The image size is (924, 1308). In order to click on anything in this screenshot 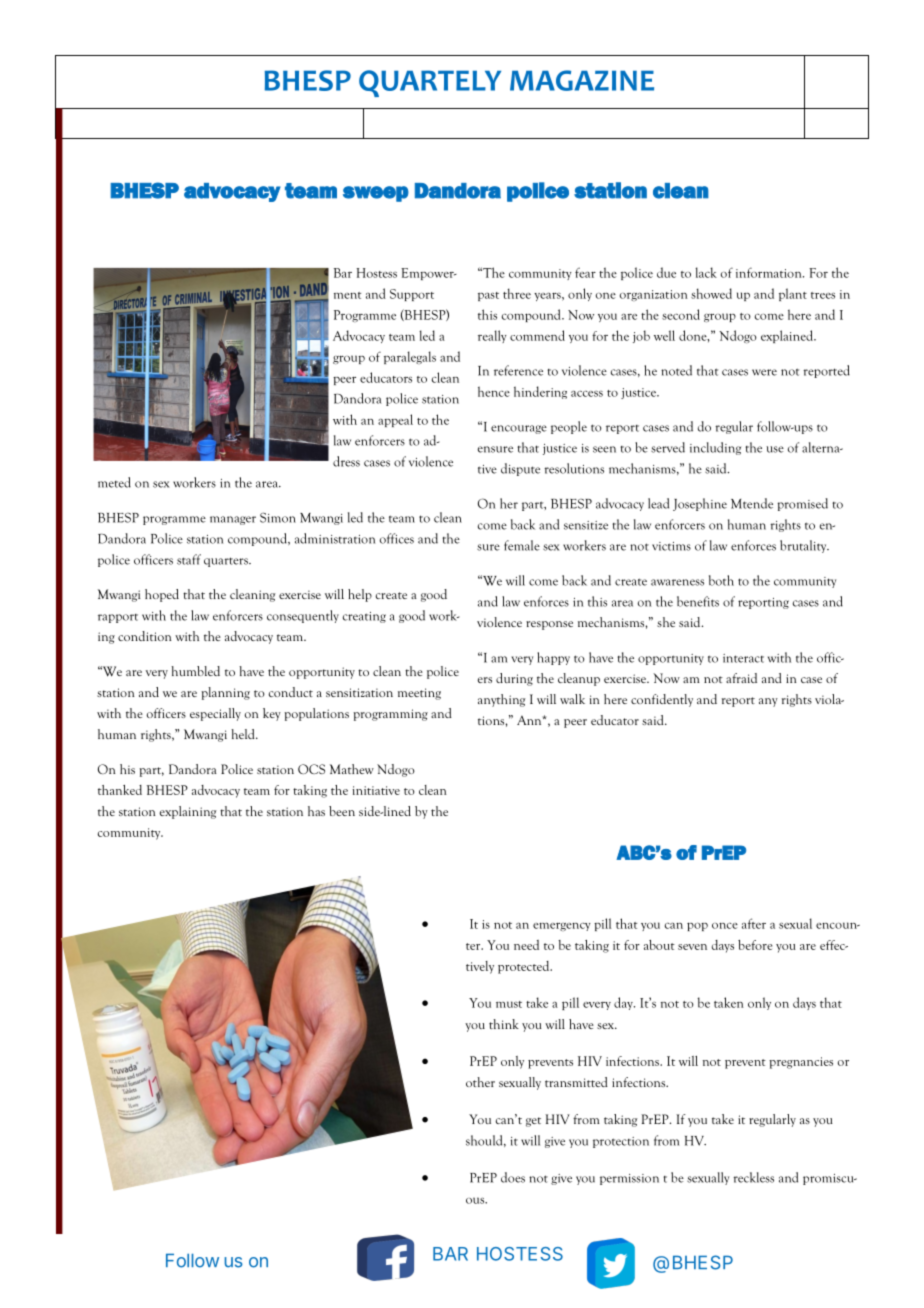, I will do `click(502, 700)`.
